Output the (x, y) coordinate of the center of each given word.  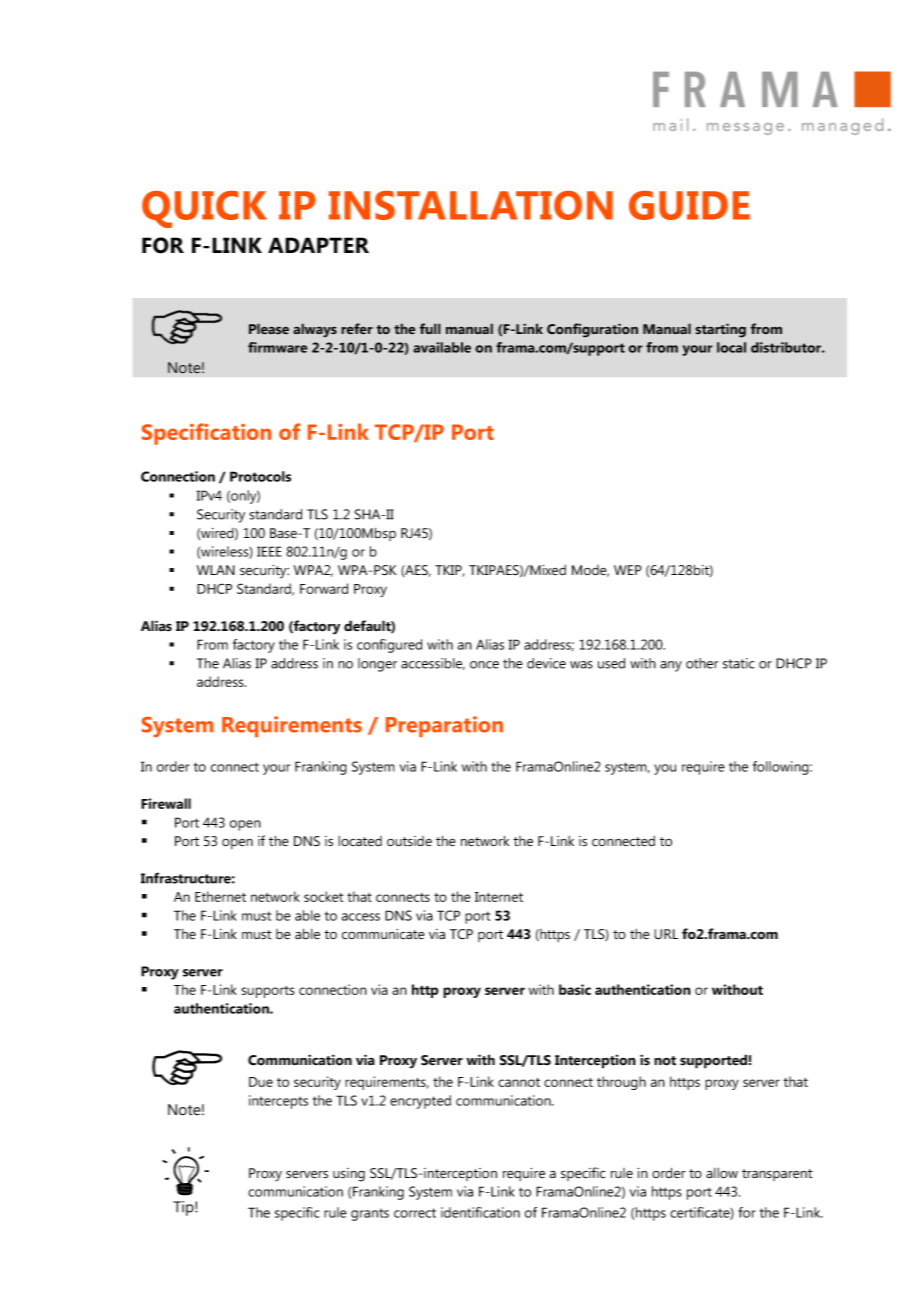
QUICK (204, 209)
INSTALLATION (471, 205)
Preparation (444, 726)
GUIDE (689, 205)
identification (480, 1212)
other (702, 663)
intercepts (278, 1102)
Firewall (166, 803)
